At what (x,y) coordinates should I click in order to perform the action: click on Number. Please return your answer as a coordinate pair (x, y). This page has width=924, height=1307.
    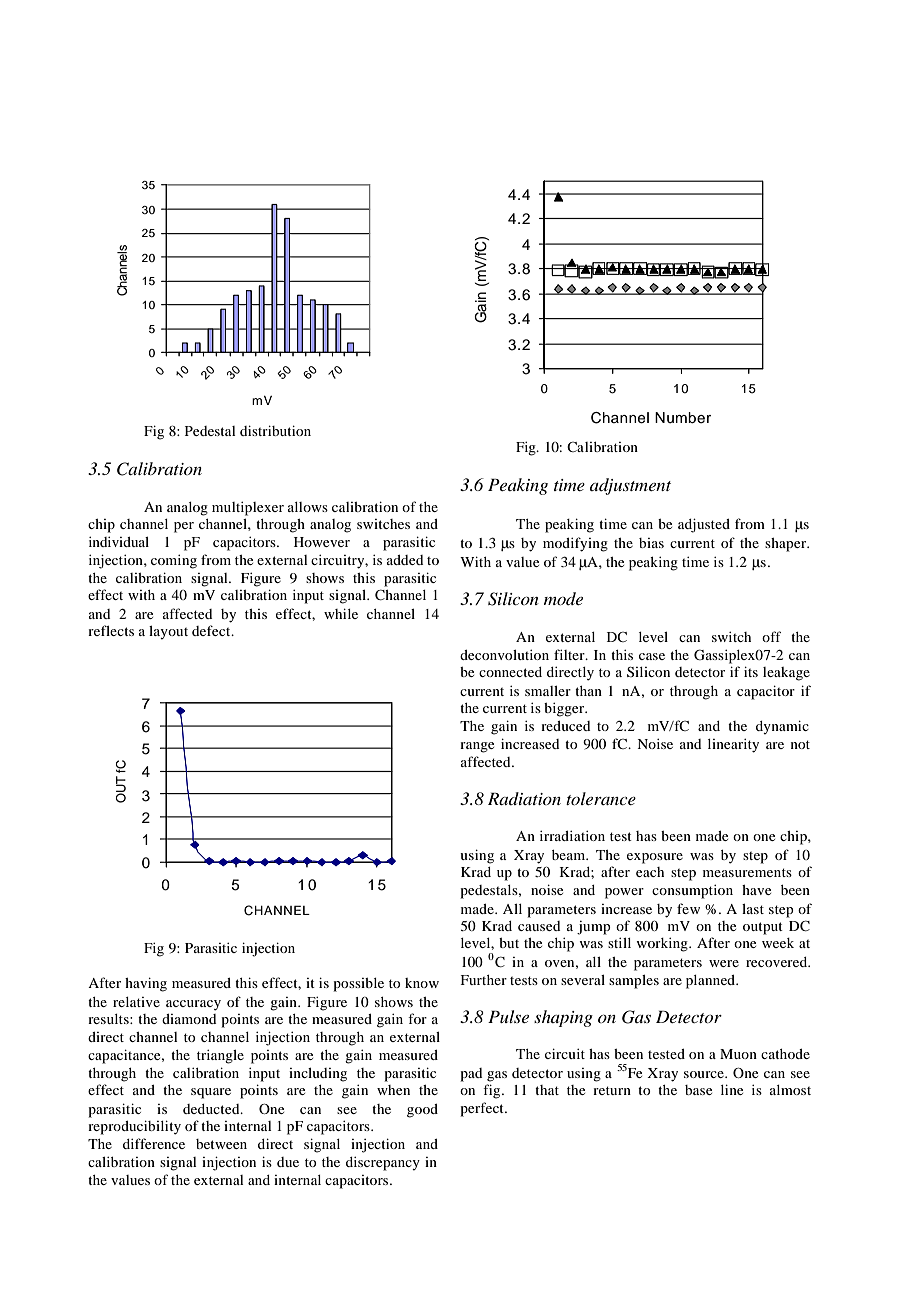
    Looking at the image, I should click on (683, 418).
